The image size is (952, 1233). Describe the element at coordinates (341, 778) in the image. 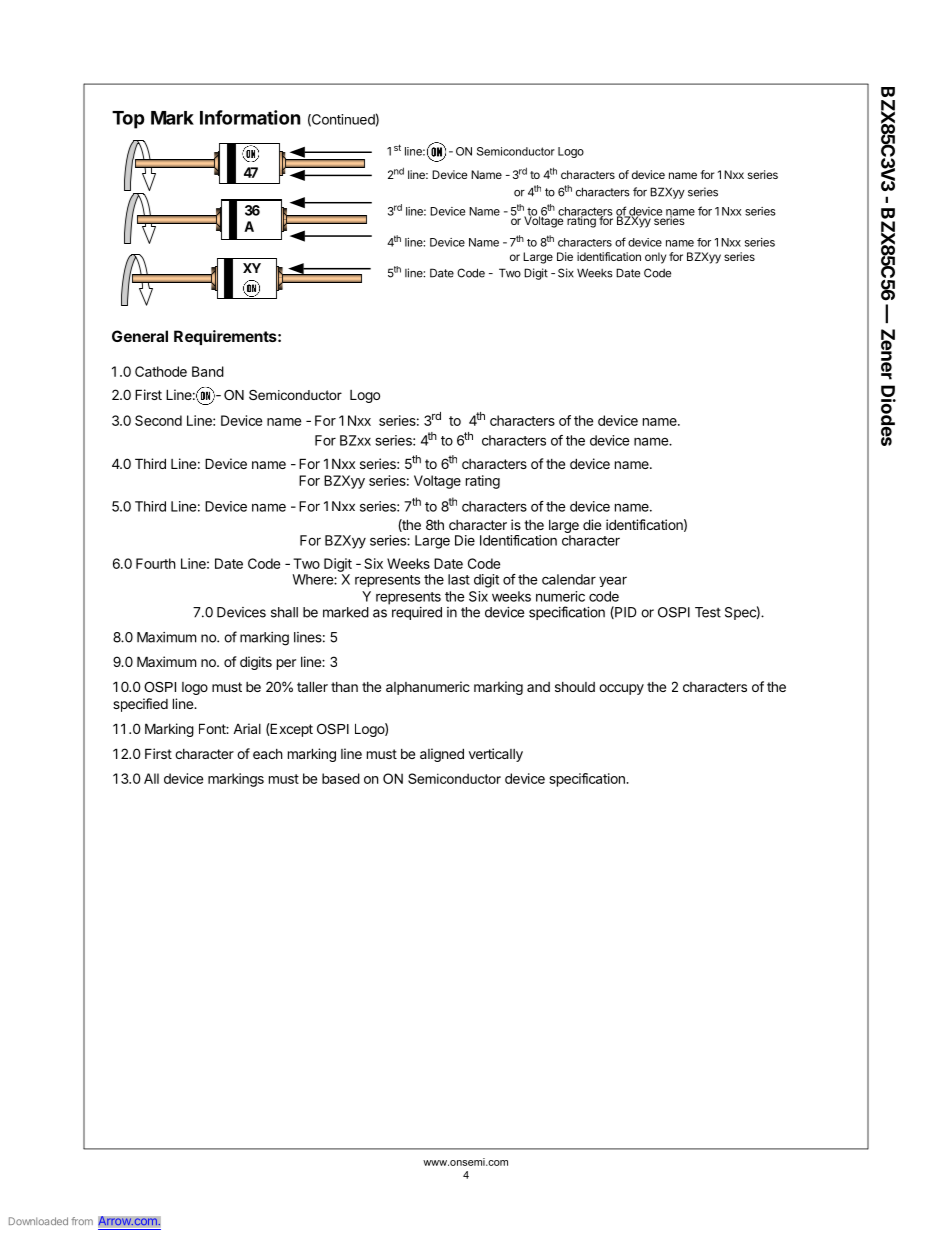

I see `based` at that location.
